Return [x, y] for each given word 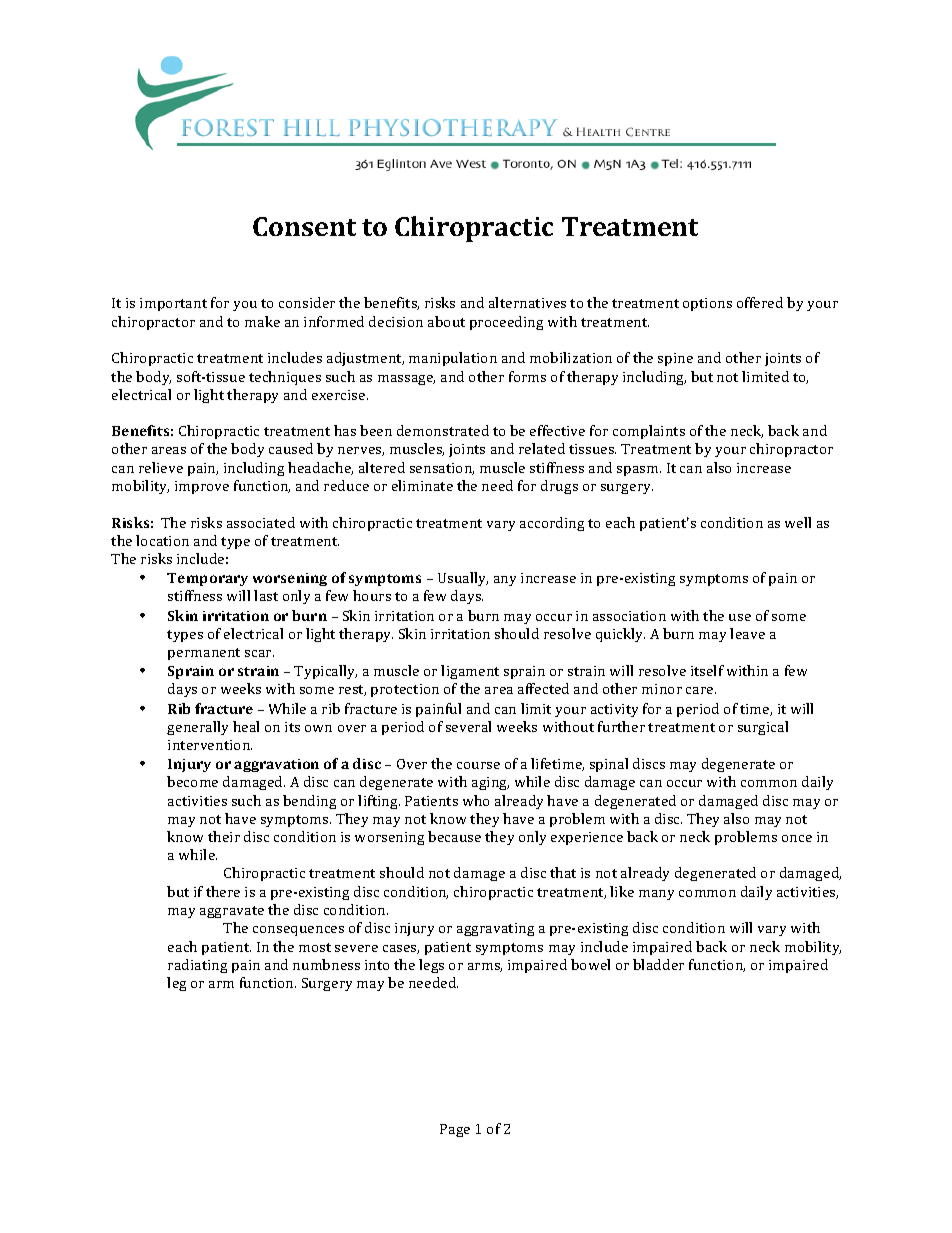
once [797, 838]
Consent [304, 226]
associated [261, 522]
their [224, 836]
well [798, 522]
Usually [463, 579]
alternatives [527, 302]
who [476, 800]
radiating [197, 966]
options [707, 304]
